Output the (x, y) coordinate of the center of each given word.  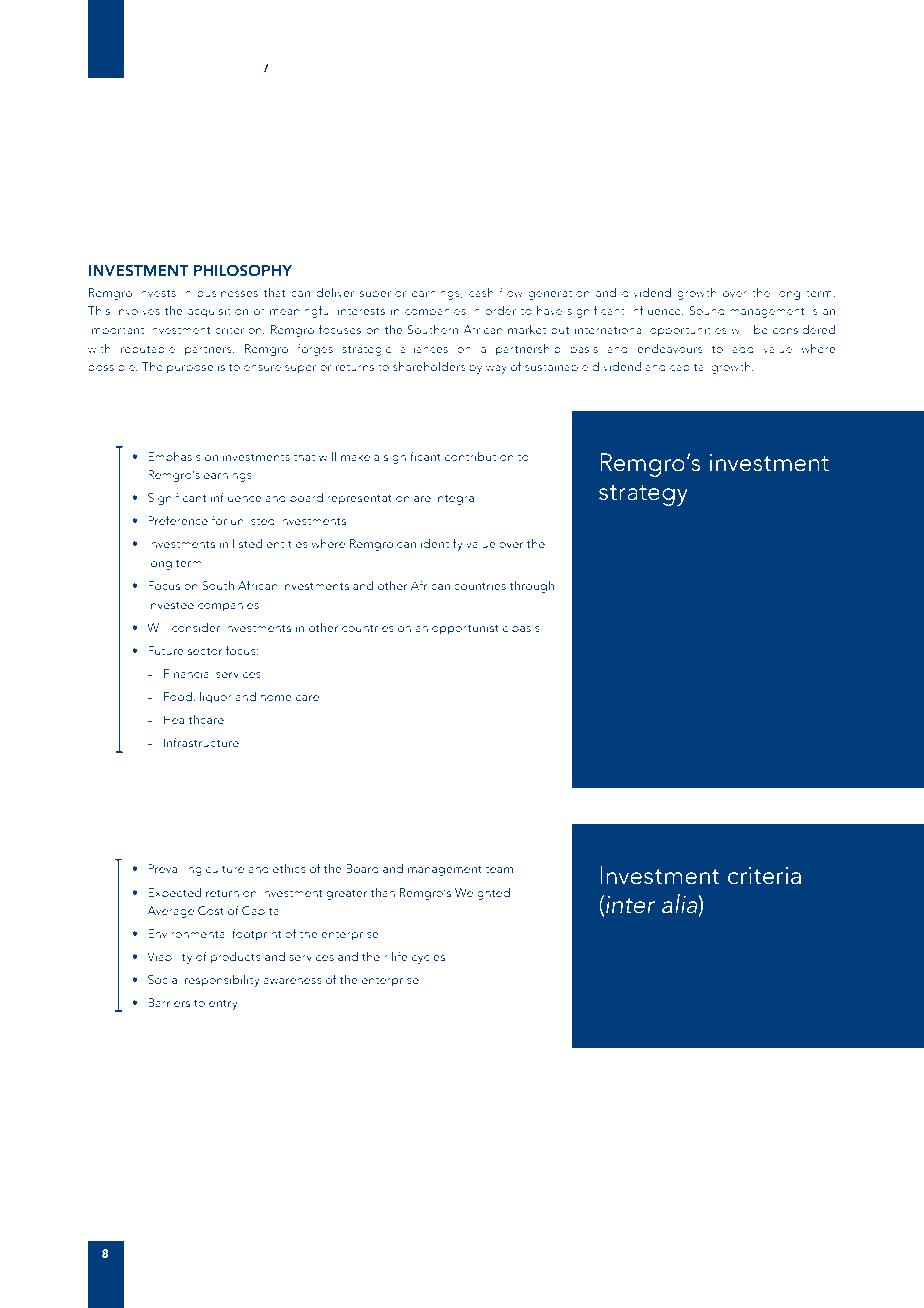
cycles (428, 958)
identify (442, 544)
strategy (643, 495)
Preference (178, 520)
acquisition (218, 312)
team (499, 869)
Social (164, 979)
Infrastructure (201, 742)
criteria (764, 876)
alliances (424, 348)
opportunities (688, 331)
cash (481, 292)
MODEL (384, 68)
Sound (707, 310)
